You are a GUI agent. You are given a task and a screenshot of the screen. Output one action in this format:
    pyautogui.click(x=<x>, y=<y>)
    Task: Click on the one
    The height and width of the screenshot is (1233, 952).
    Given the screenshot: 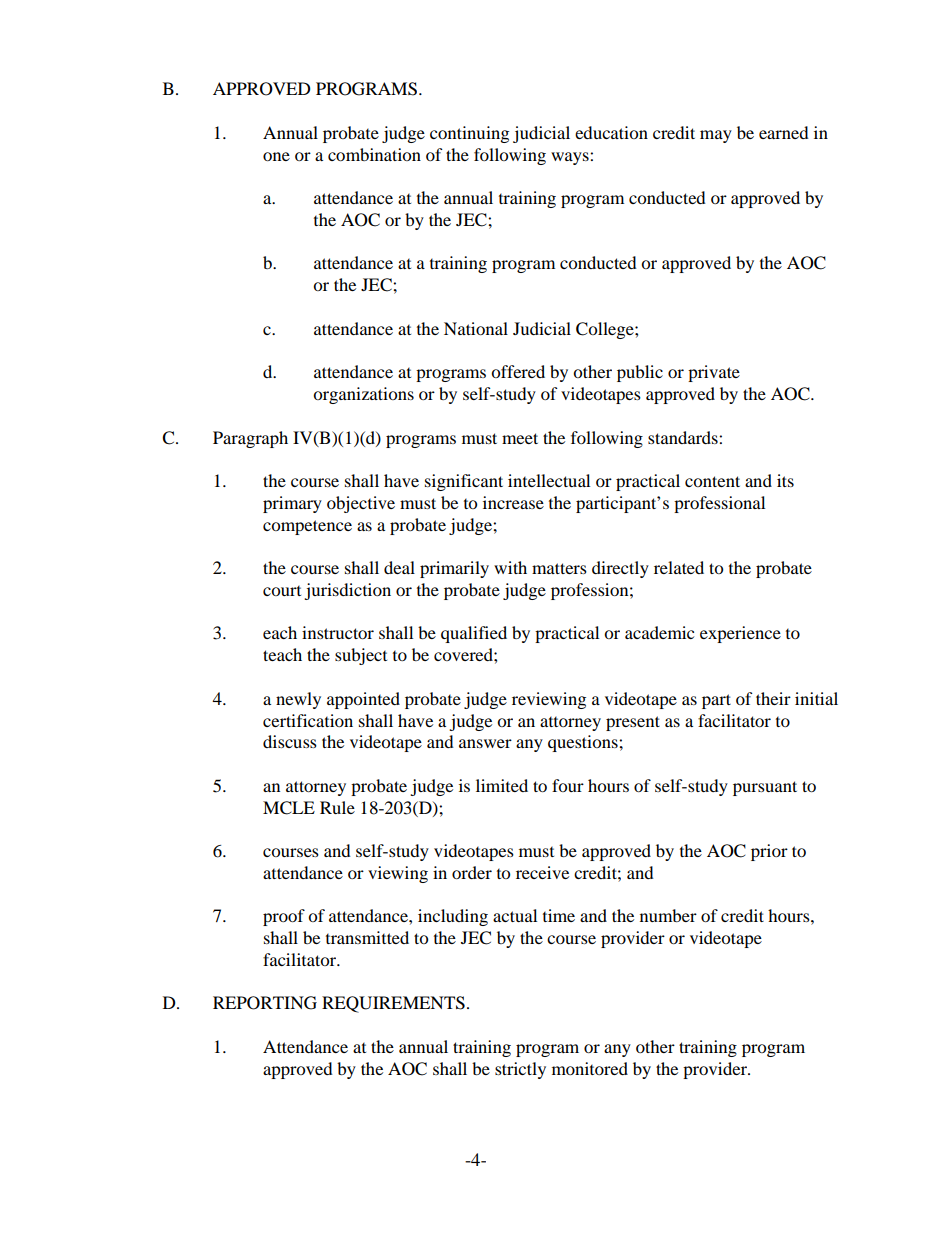 What is the action you would take?
    pyautogui.click(x=276, y=156)
